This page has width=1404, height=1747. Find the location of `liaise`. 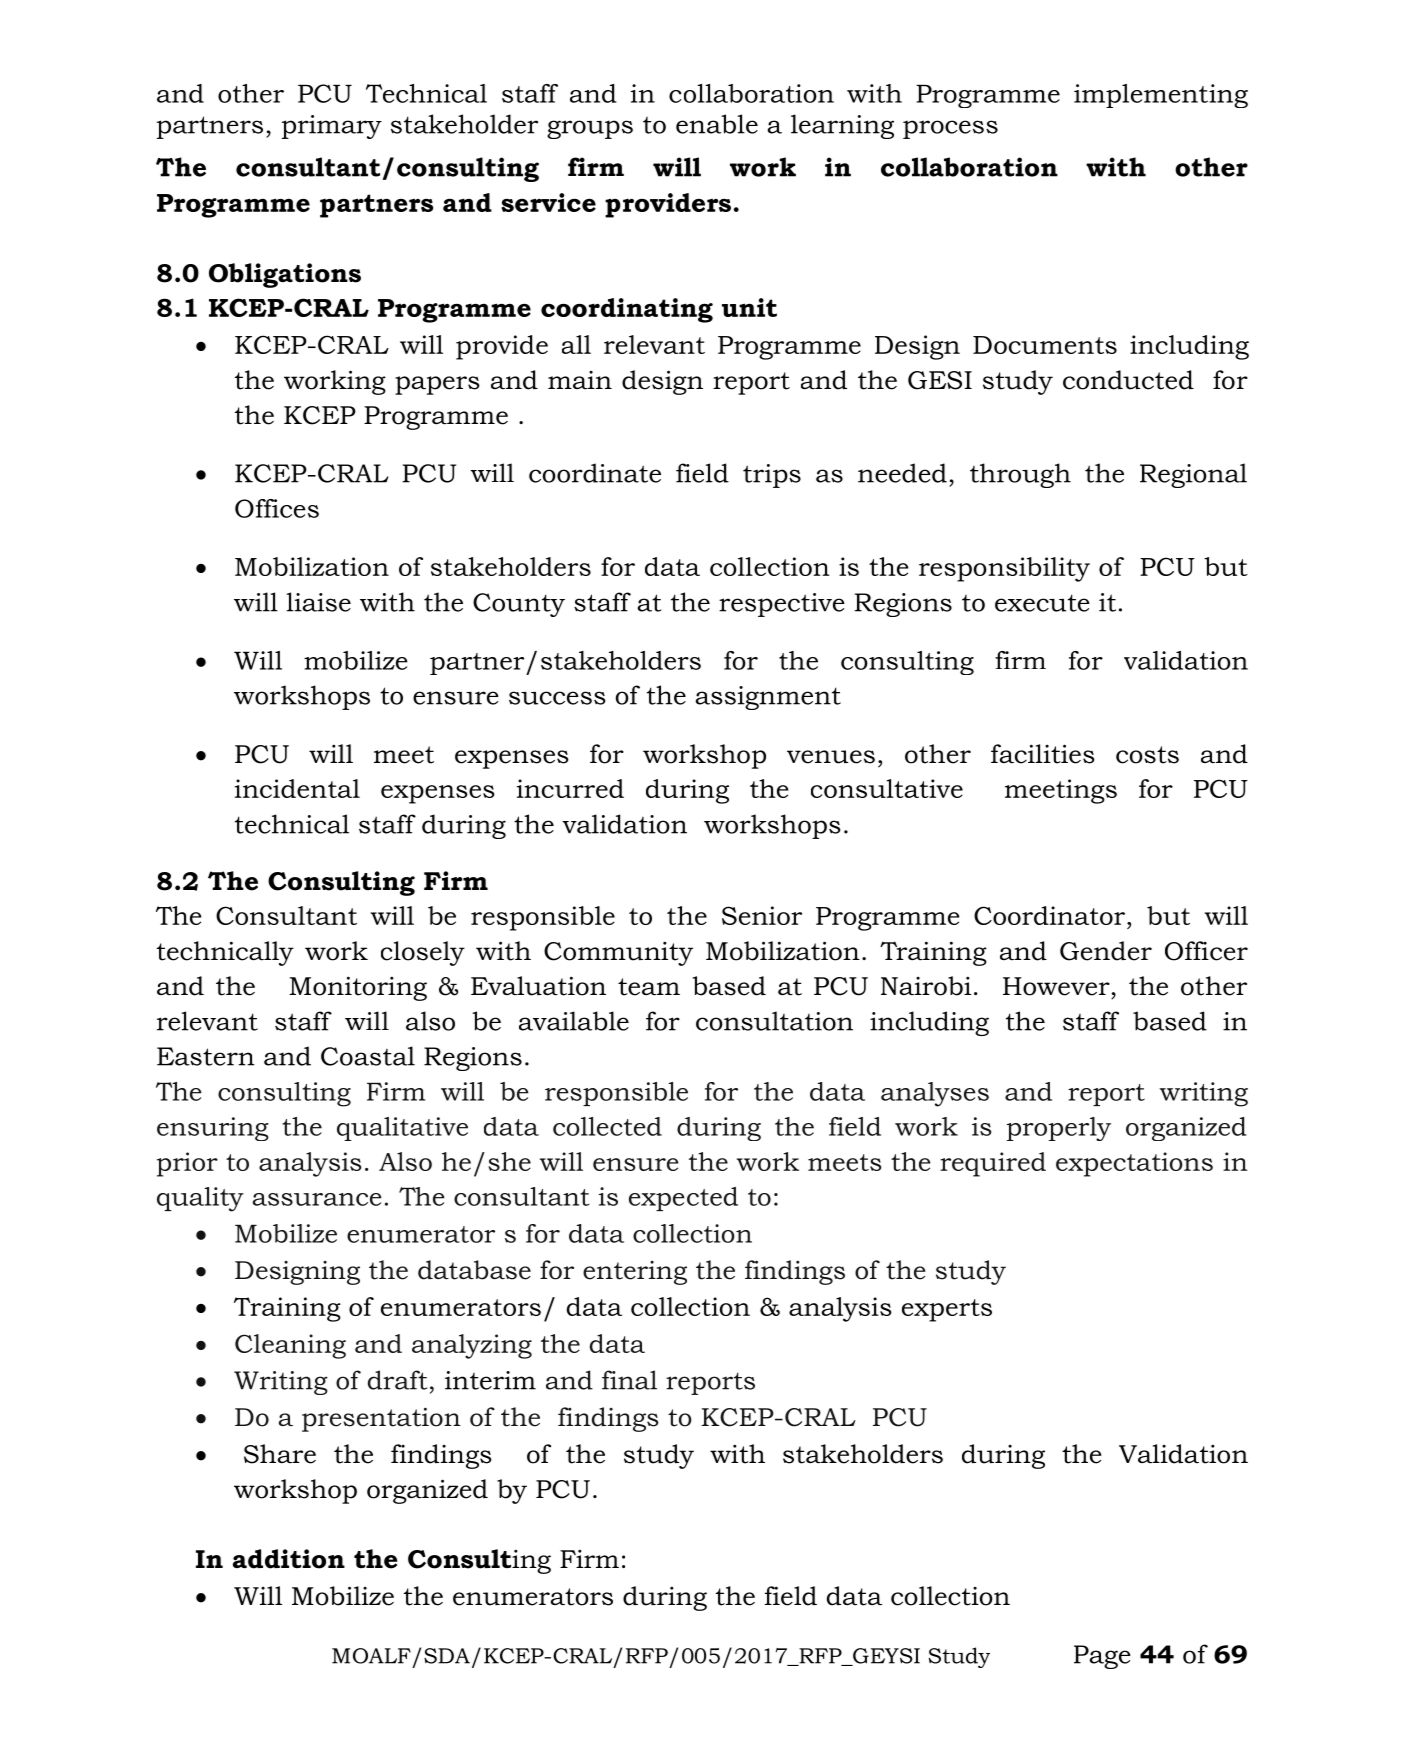

liaise is located at coordinates (319, 602).
